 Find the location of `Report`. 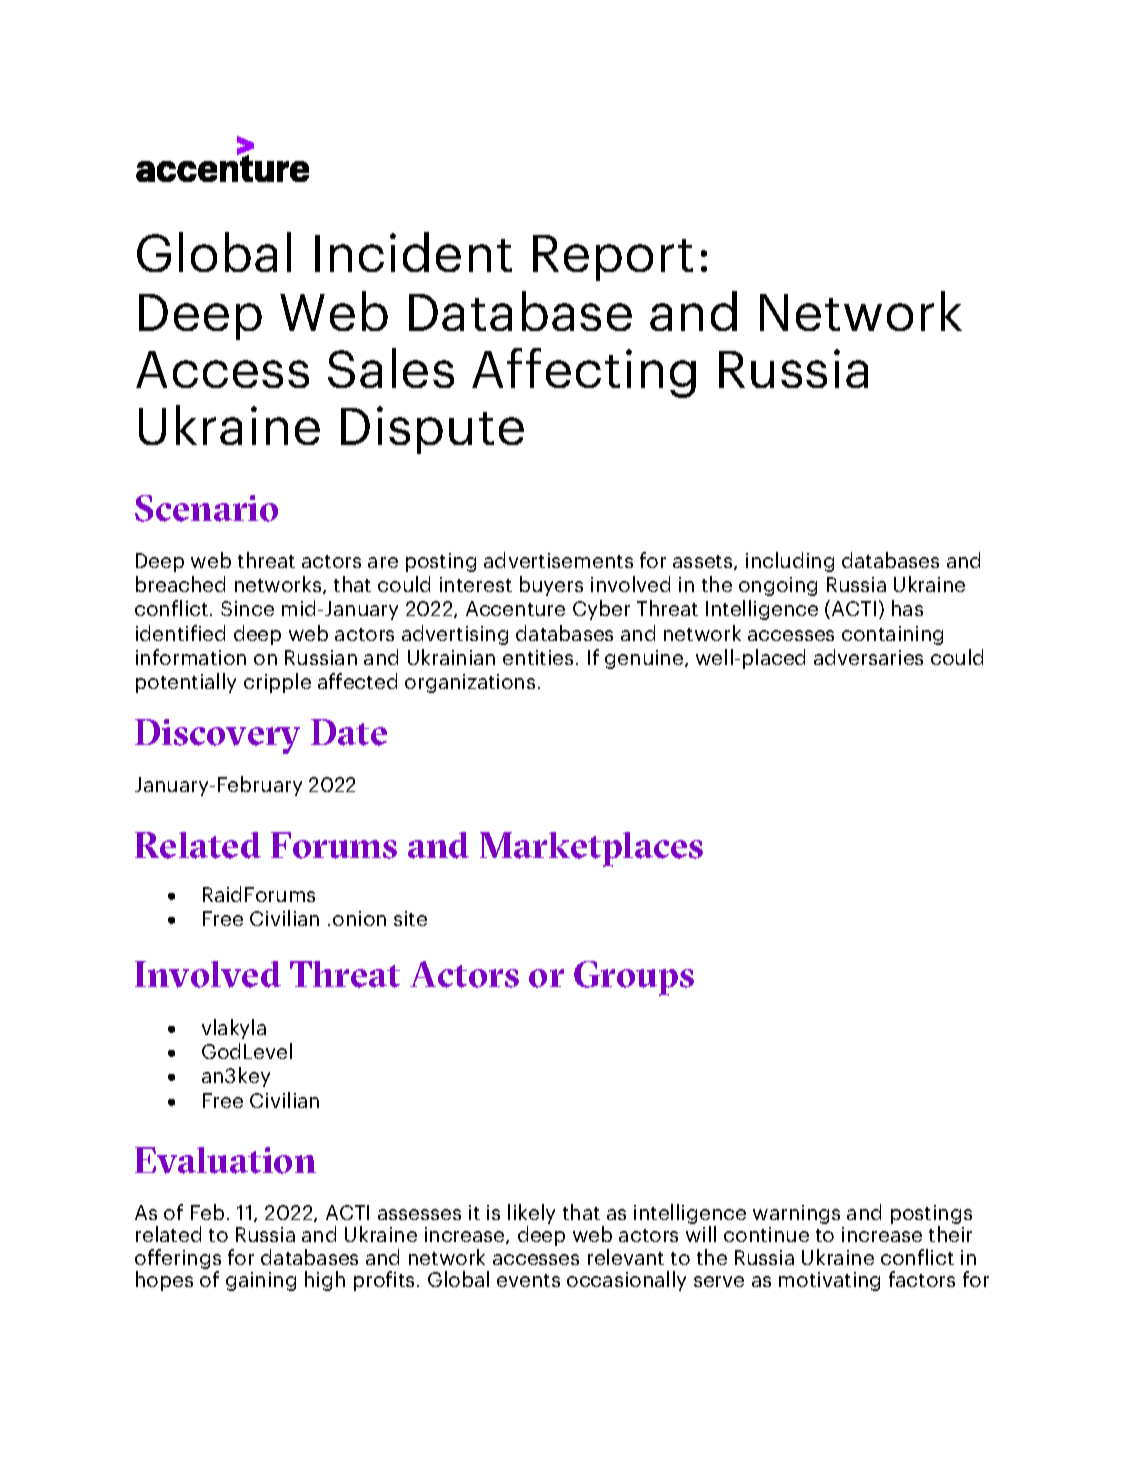

Report is located at coordinates (613, 258).
